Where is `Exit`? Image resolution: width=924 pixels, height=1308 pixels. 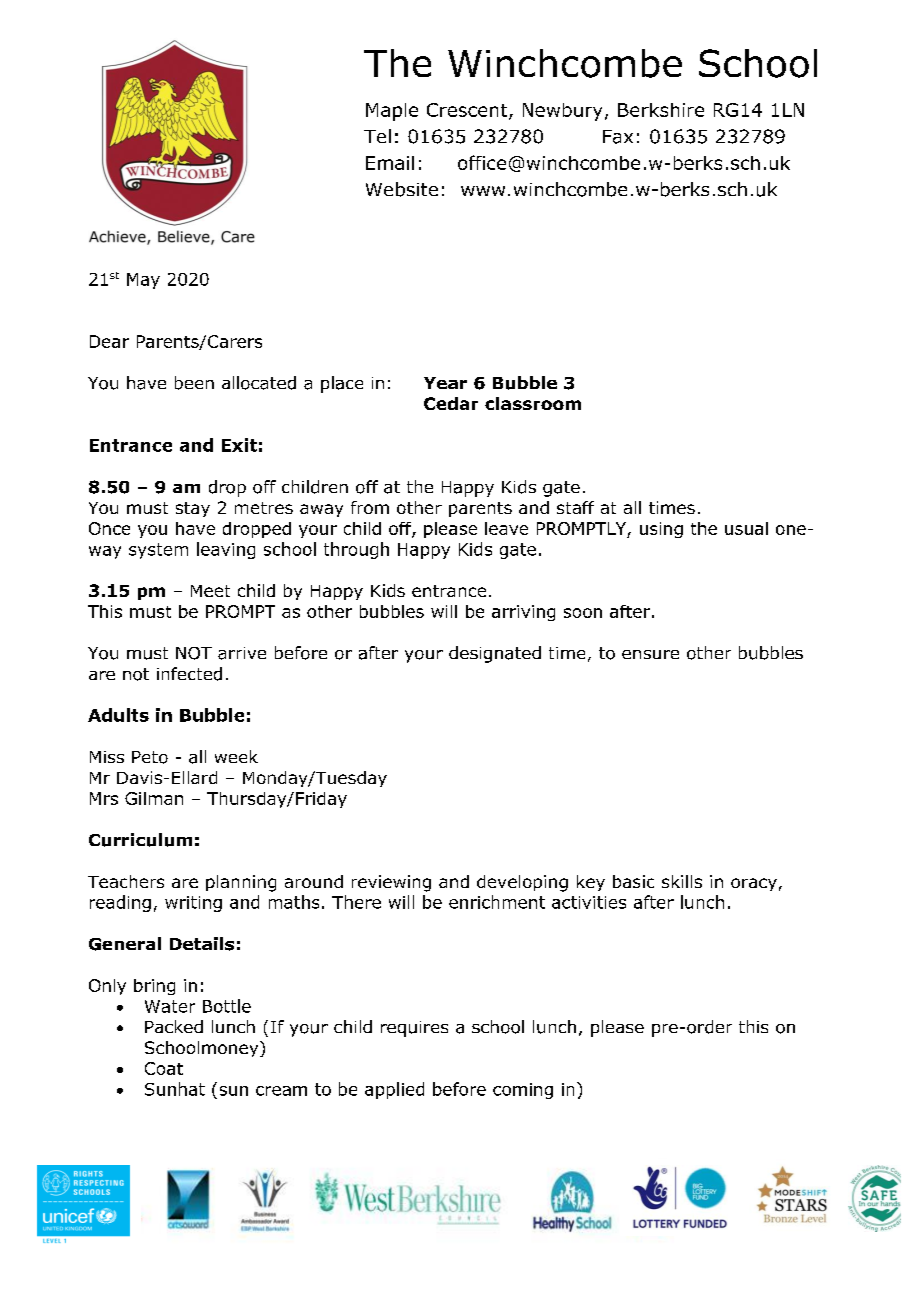
Exit is located at coordinates (239, 445).
